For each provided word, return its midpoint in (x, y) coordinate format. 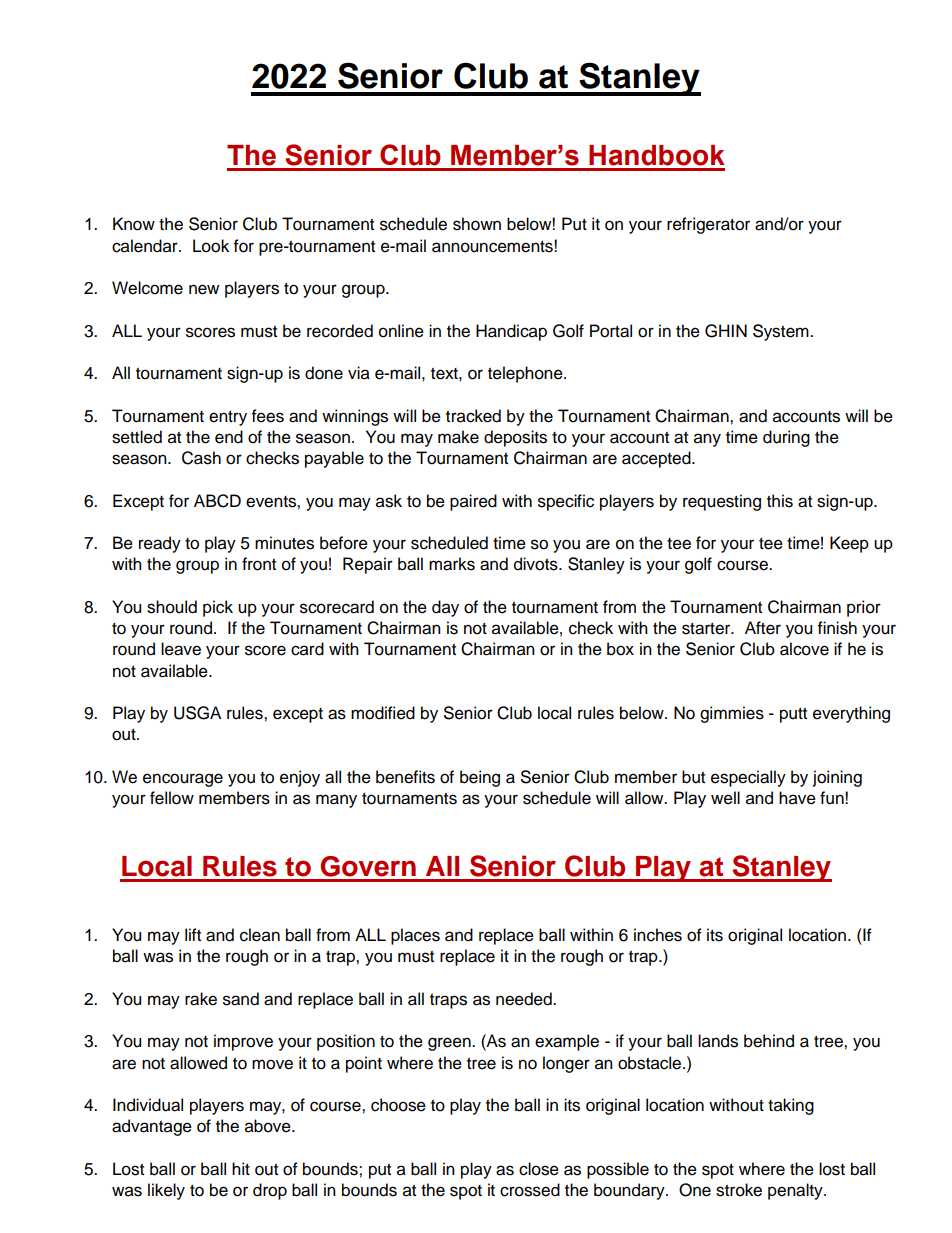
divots (537, 564)
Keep (849, 544)
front (259, 564)
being (480, 778)
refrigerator (708, 225)
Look (211, 246)
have (797, 798)
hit (241, 1168)
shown (477, 224)
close (539, 1169)
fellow (172, 798)
